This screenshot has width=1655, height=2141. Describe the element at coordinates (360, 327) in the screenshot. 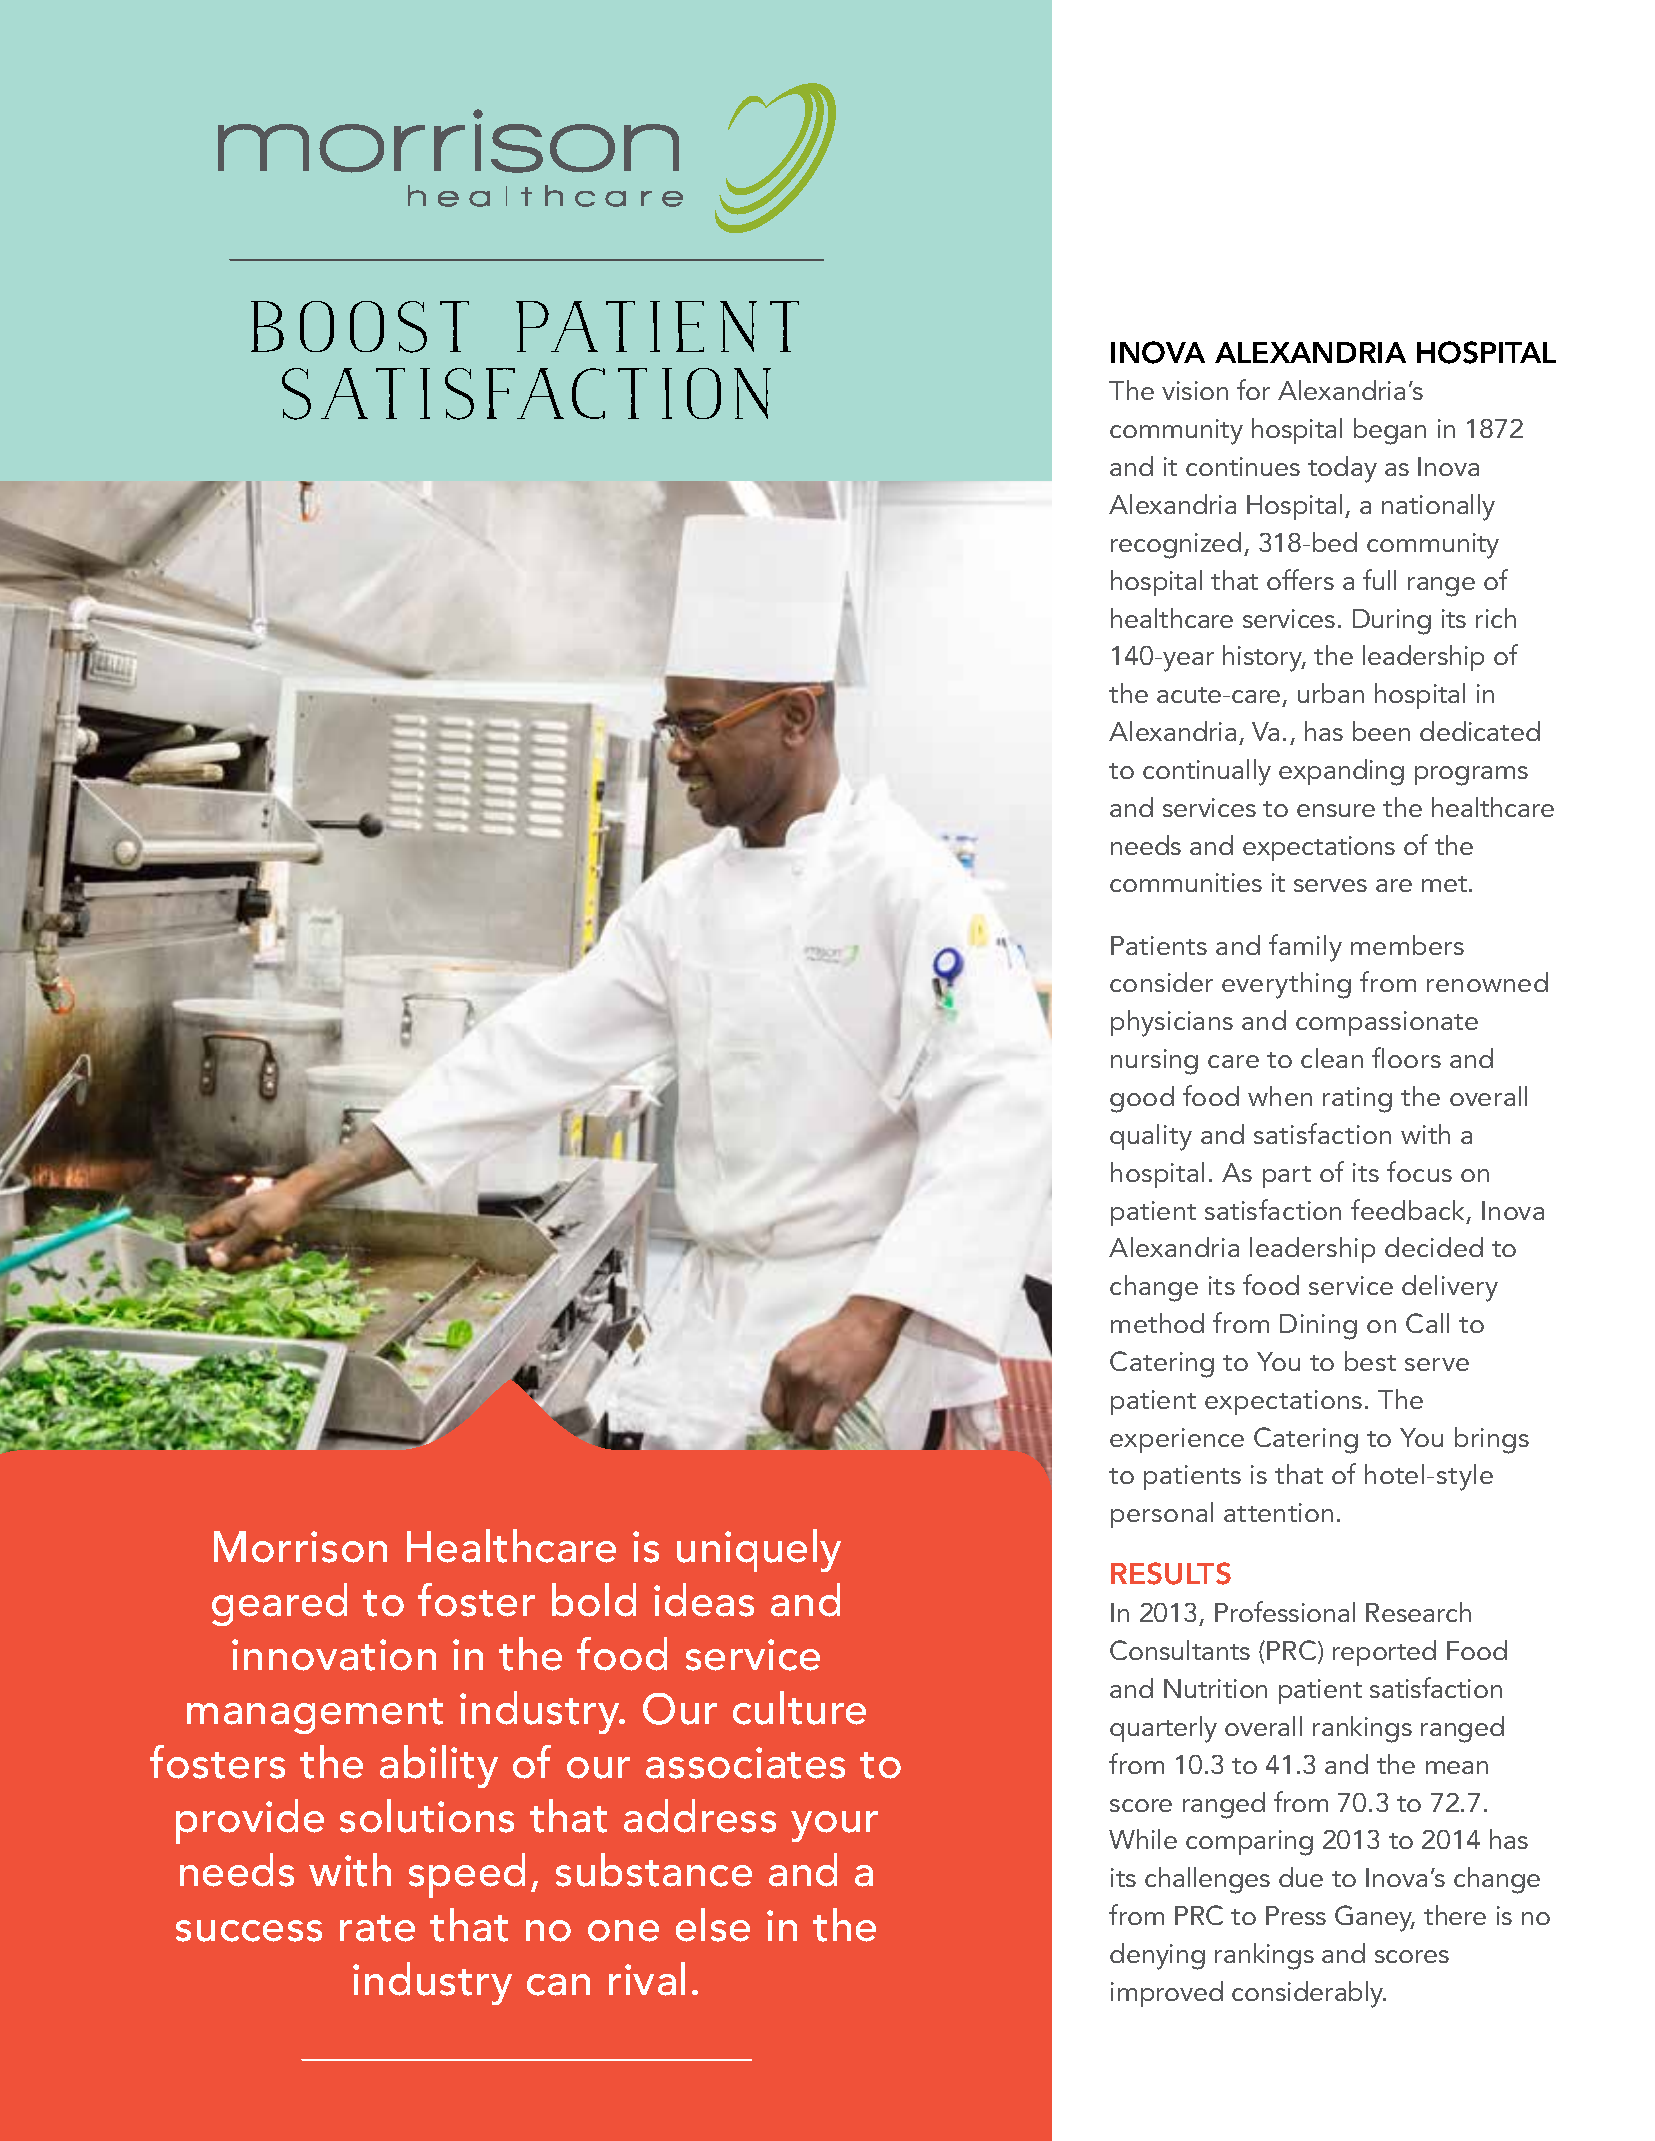

I see `Boost` at that location.
